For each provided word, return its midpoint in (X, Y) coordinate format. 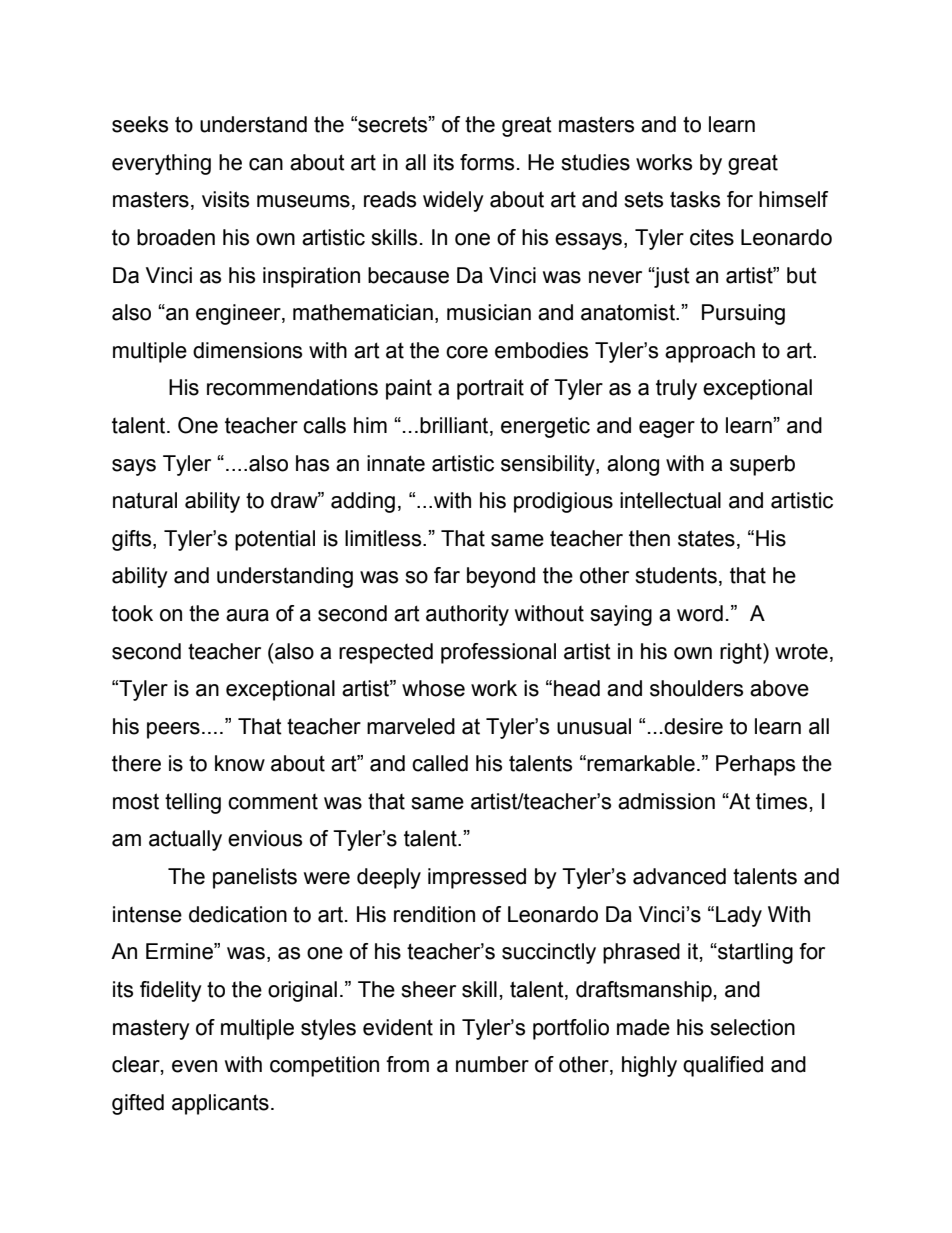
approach (710, 352)
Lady (739, 916)
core (467, 352)
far (447, 575)
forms (487, 162)
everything (161, 164)
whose (433, 688)
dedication (238, 914)
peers (173, 730)
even (194, 1066)
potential (275, 540)
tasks (695, 199)
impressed (477, 878)
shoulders (696, 688)
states (706, 538)
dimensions (247, 350)
